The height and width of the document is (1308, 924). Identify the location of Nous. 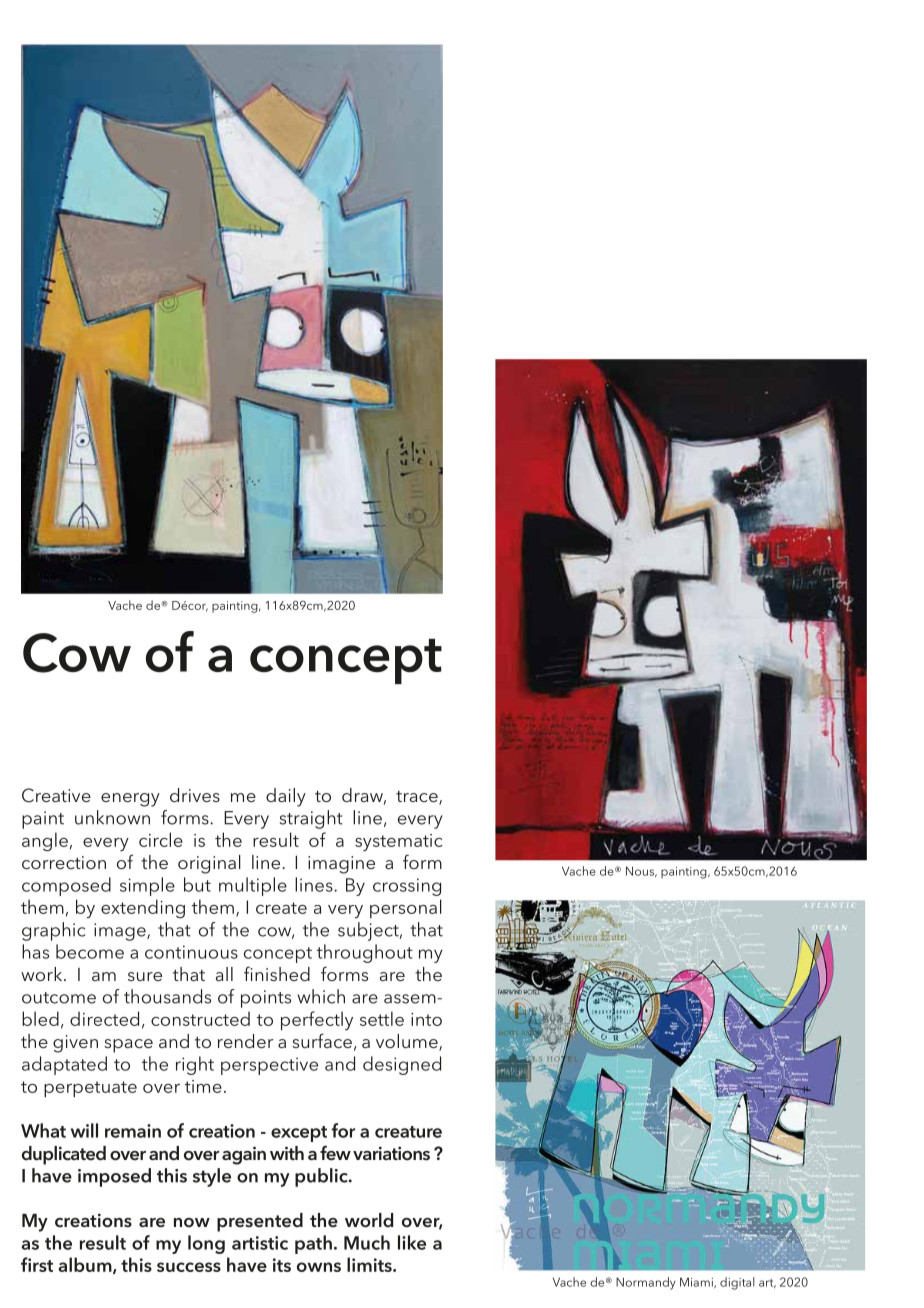
(641, 871).
